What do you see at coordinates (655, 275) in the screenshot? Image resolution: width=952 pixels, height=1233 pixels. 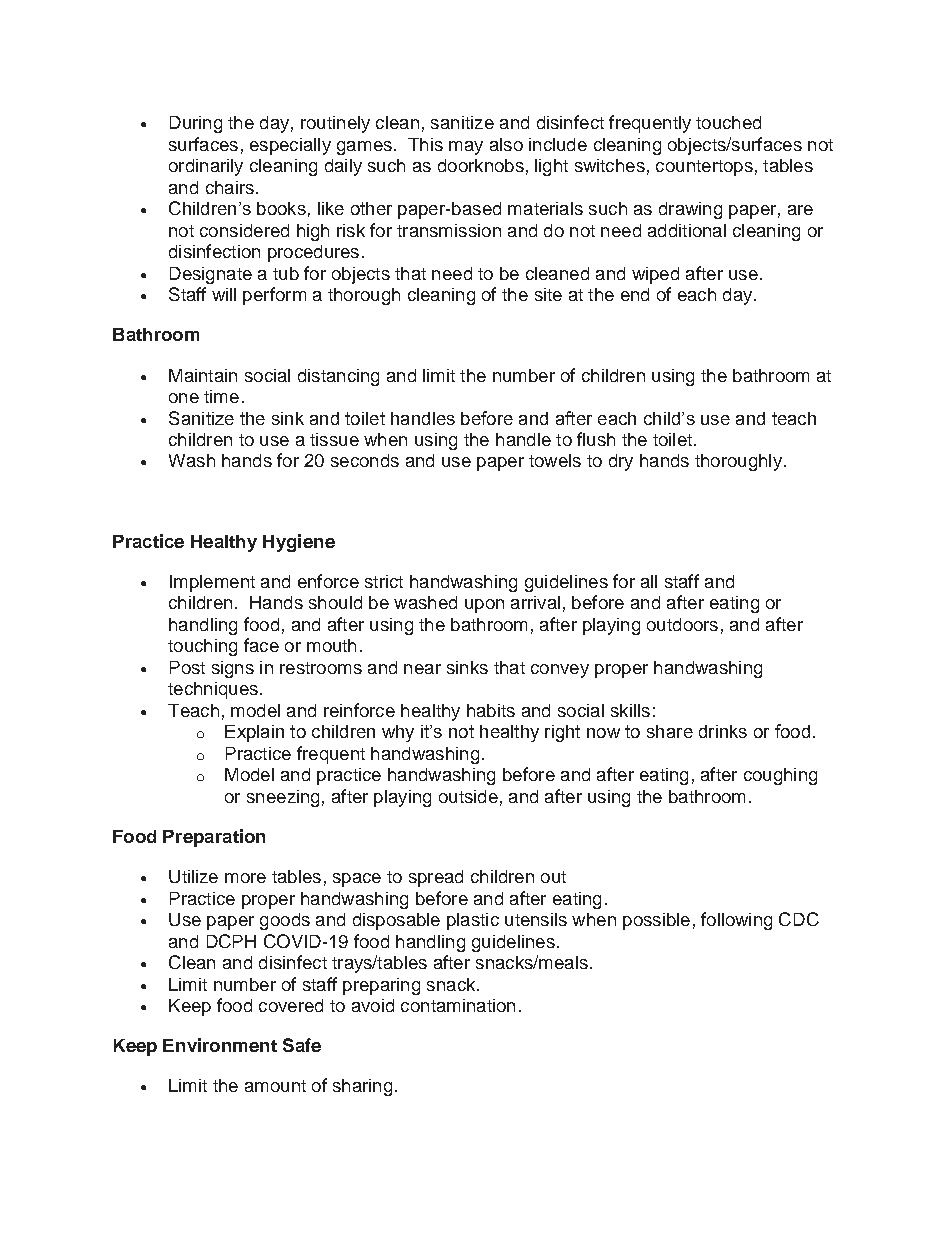 I see `wiped` at bounding box center [655, 275].
